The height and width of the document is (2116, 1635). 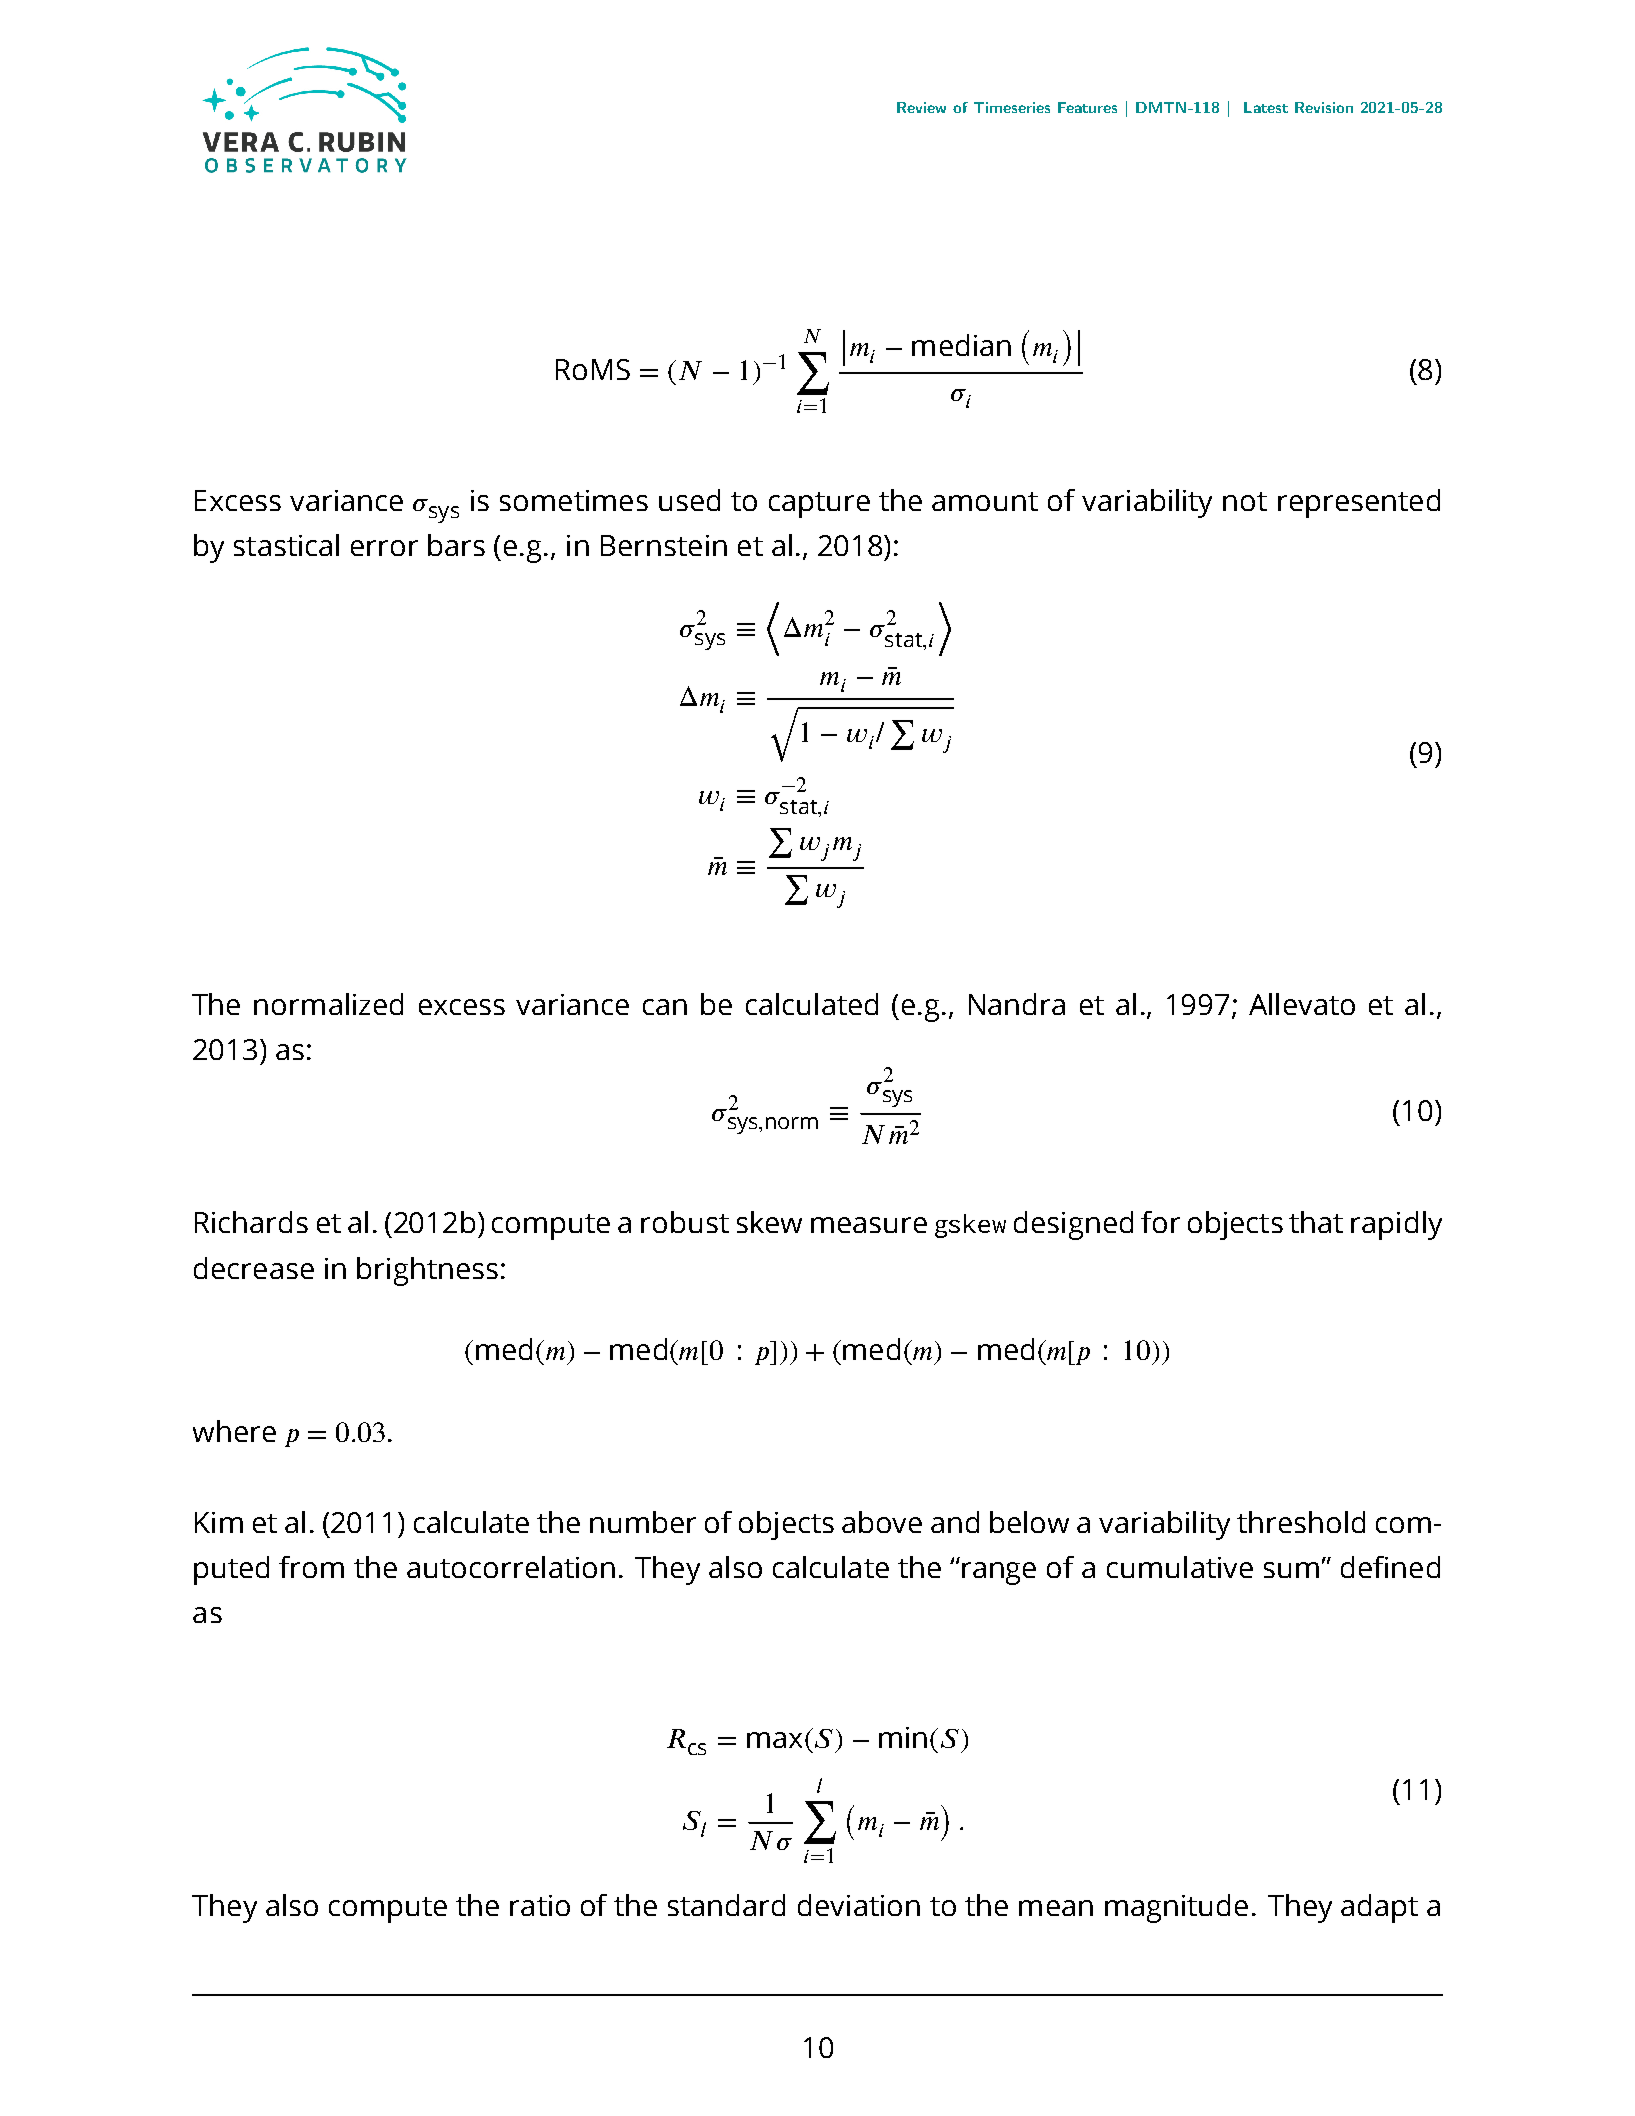 I want to click on sometimes, so click(x=574, y=500).
